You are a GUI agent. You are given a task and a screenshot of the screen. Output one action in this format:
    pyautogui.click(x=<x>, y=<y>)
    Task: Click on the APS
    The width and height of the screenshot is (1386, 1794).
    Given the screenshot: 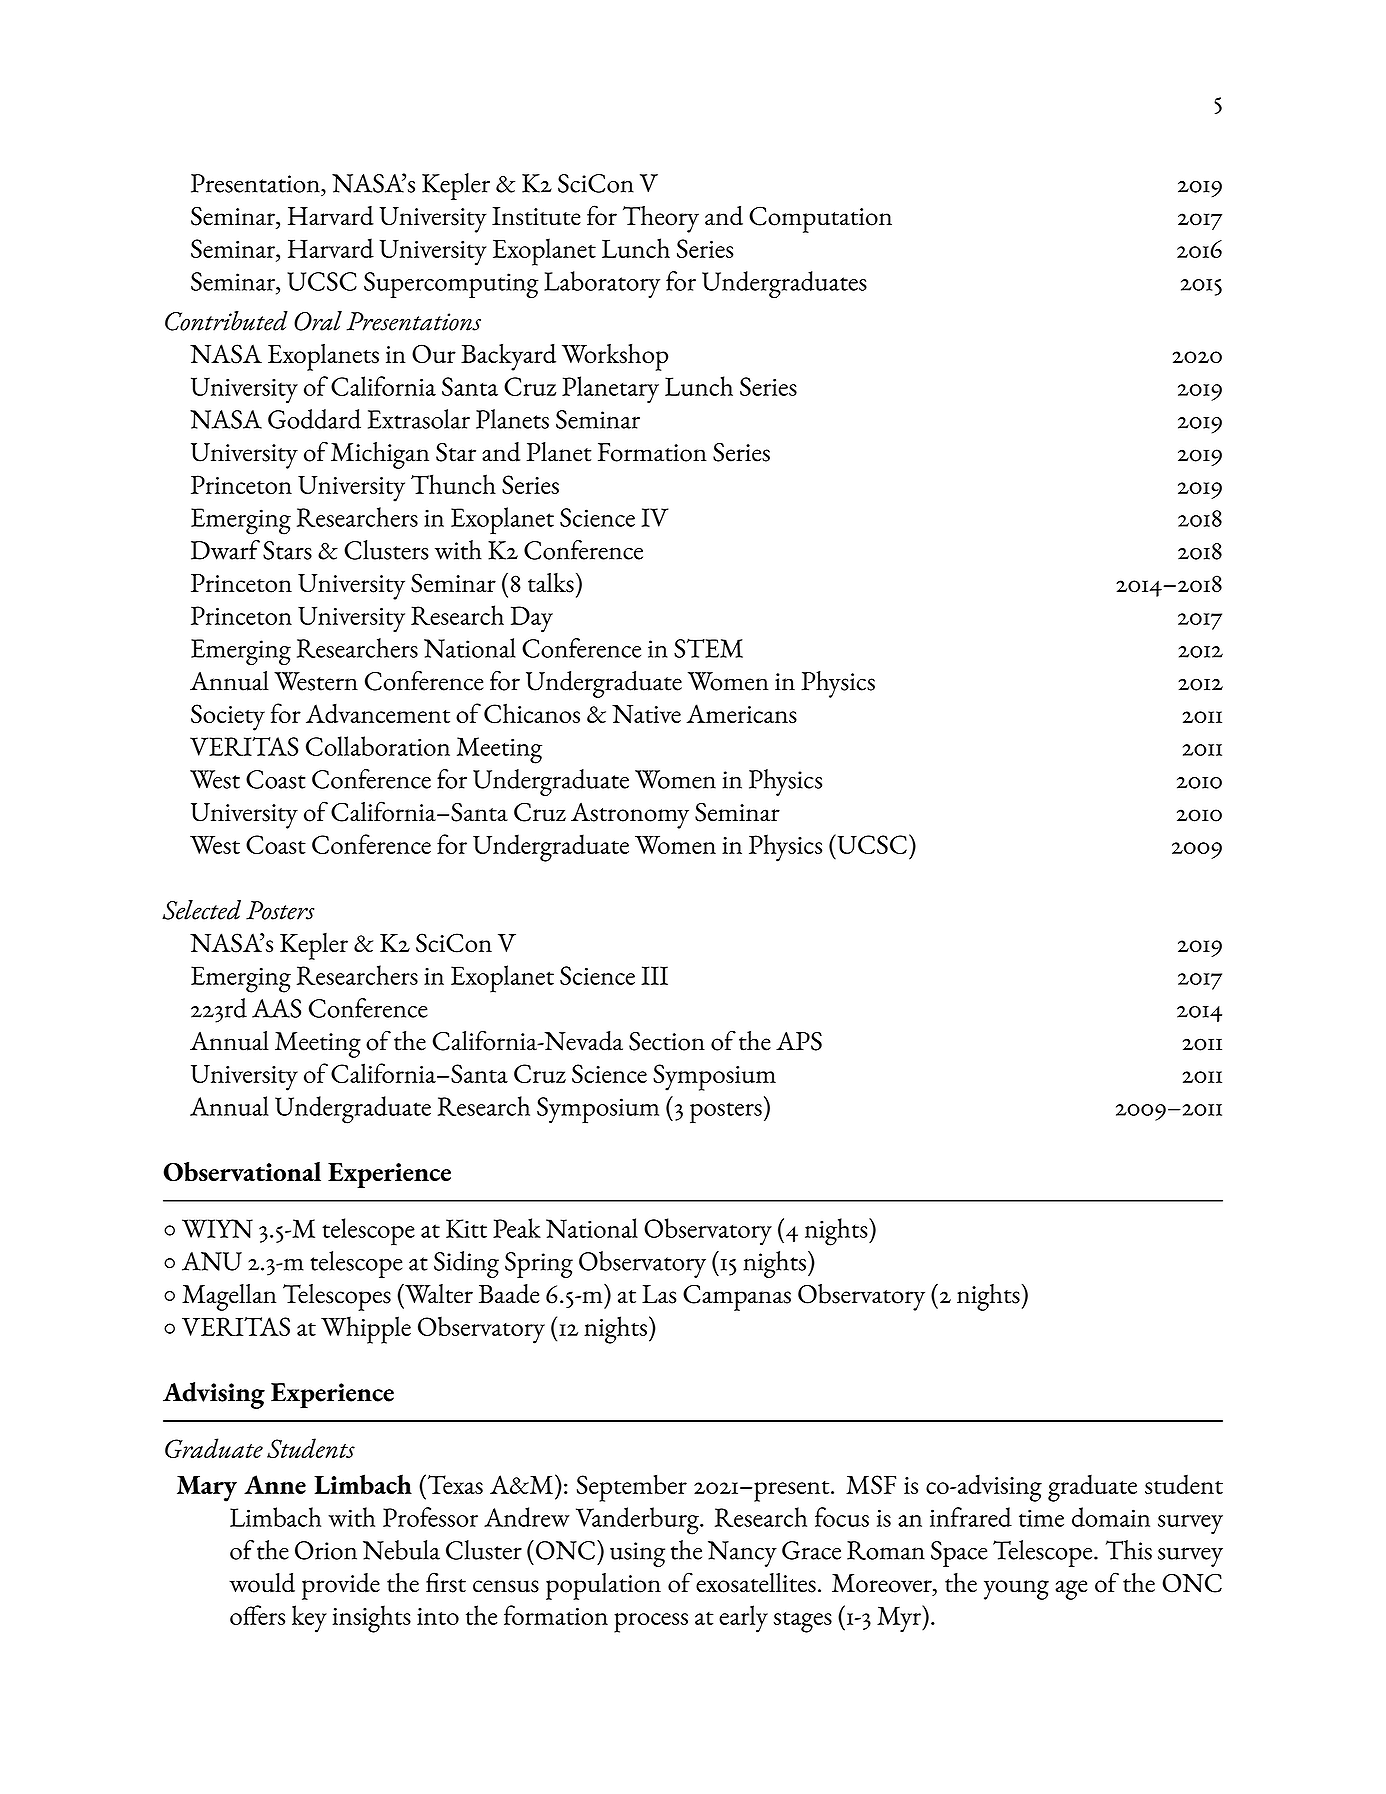 What is the action you would take?
    pyautogui.click(x=799, y=1041)
